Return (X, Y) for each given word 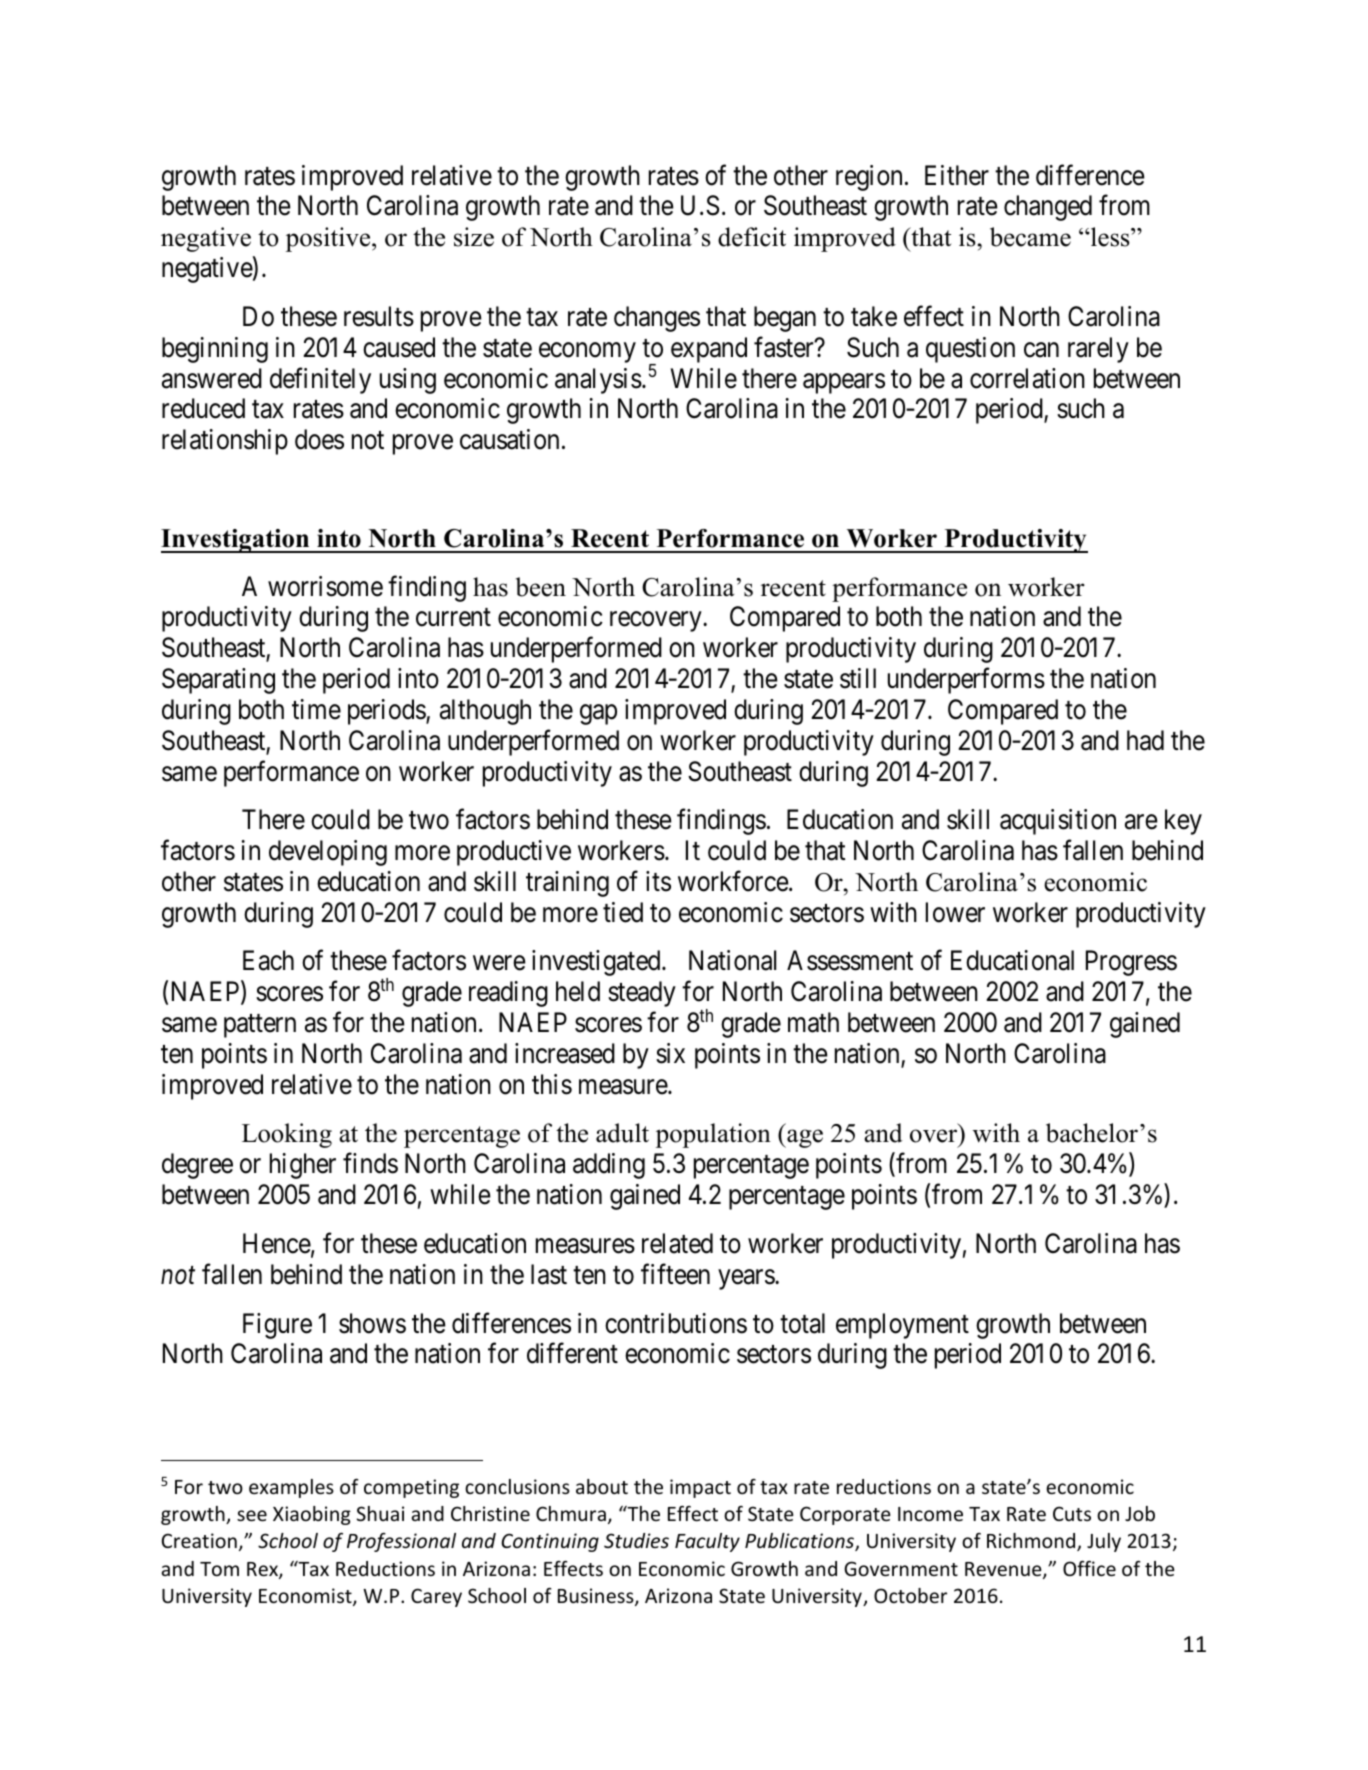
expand (709, 350)
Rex (263, 1570)
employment (902, 1326)
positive (329, 239)
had (1145, 740)
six (670, 1053)
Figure (277, 1326)
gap (598, 715)
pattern (260, 1026)
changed (1048, 208)
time (316, 709)
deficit (752, 237)
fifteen (675, 1274)
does (319, 439)
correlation (1027, 378)
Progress (1131, 963)
